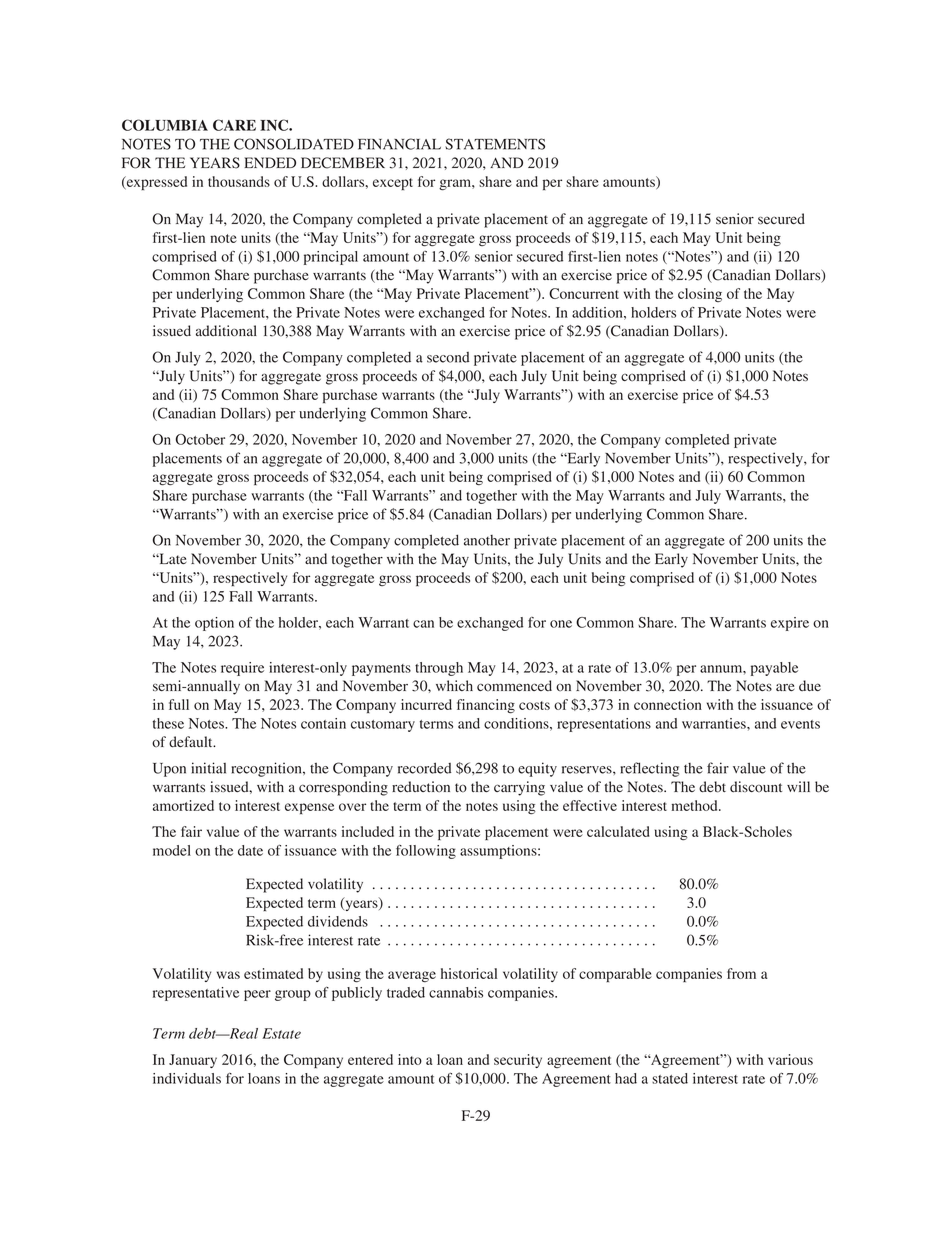  I want to click on discount, so click(756, 787).
